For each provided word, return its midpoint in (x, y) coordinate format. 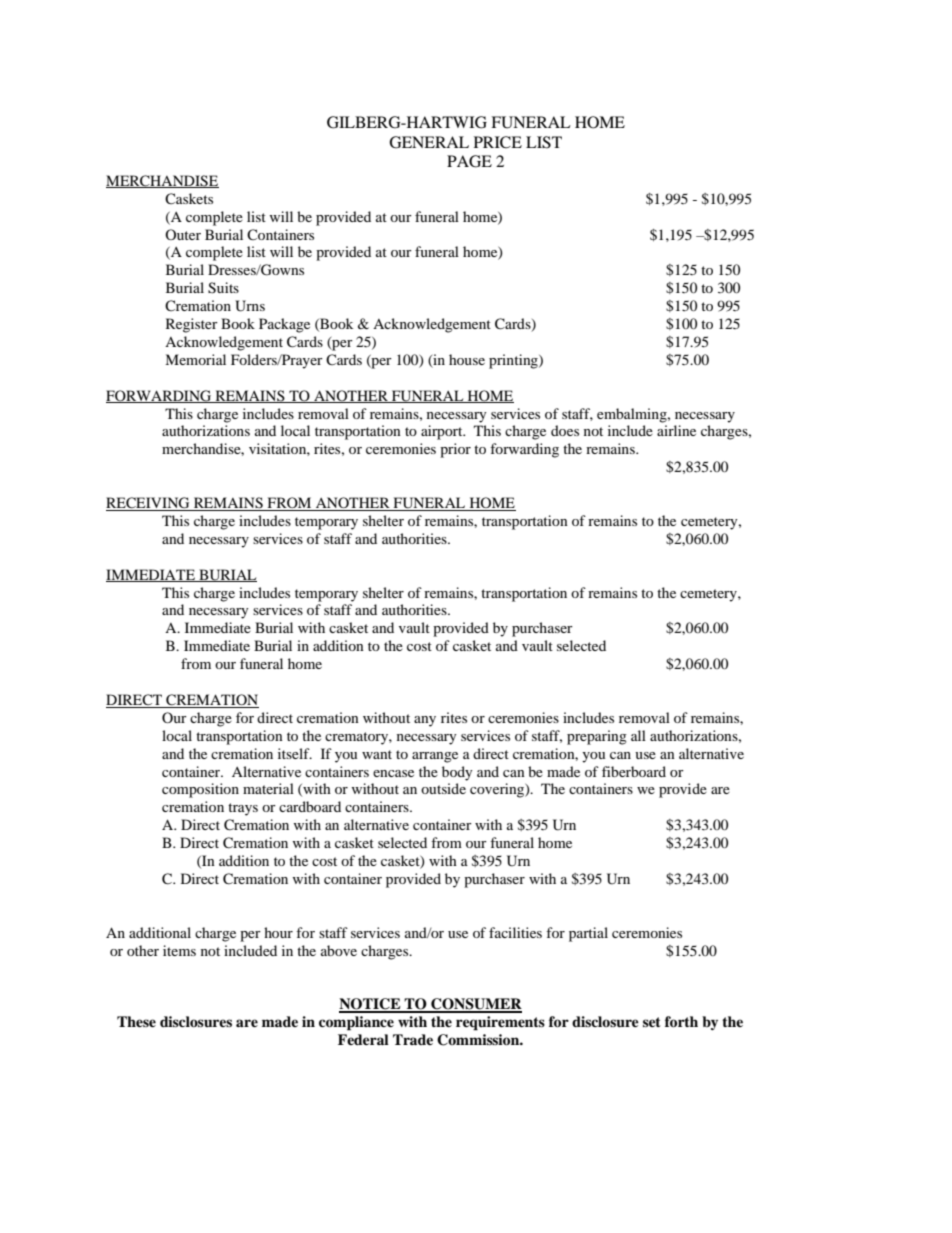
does (565, 430)
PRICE (498, 142)
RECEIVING (149, 504)
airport (443, 432)
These (136, 1021)
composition (200, 790)
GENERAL (429, 142)
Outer (183, 234)
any (425, 721)
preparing (597, 737)
